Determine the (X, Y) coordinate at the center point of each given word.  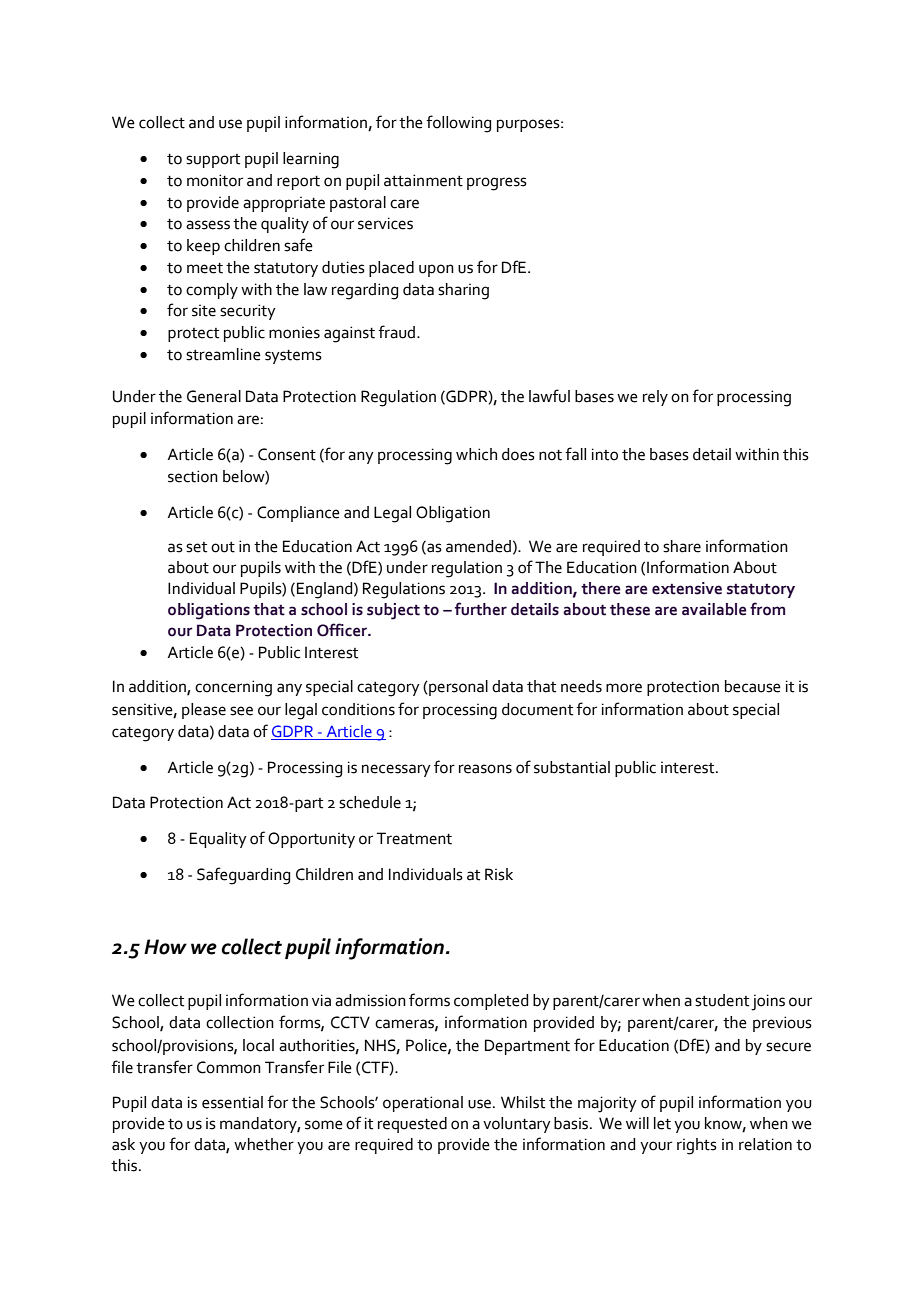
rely (655, 398)
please (204, 711)
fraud (398, 332)
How (165, 947)
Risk (499, 874)
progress (497, 184)
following (458, 124)
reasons (485, 769)
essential (232, 1102)
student (722, 1000)
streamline (223, 354)
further (481, 609)
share (682, 546)
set (196, 547)
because (753, 686)
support (213, 161)
